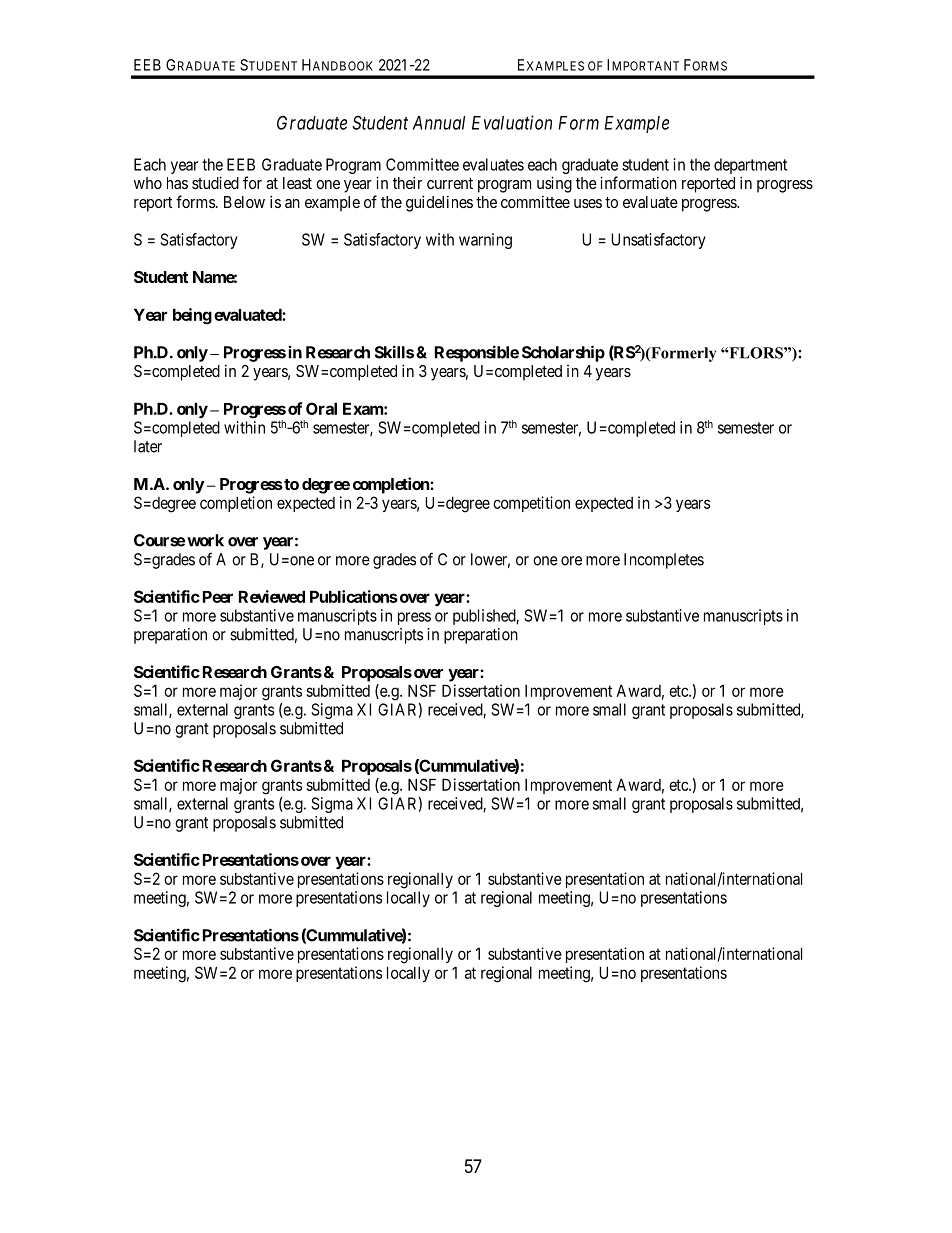 The width and height of the image is (952, 1233). What do you see at coordinates (563, 353) in the image?
I see `Scholarship` at bounding box center [563, 353].
